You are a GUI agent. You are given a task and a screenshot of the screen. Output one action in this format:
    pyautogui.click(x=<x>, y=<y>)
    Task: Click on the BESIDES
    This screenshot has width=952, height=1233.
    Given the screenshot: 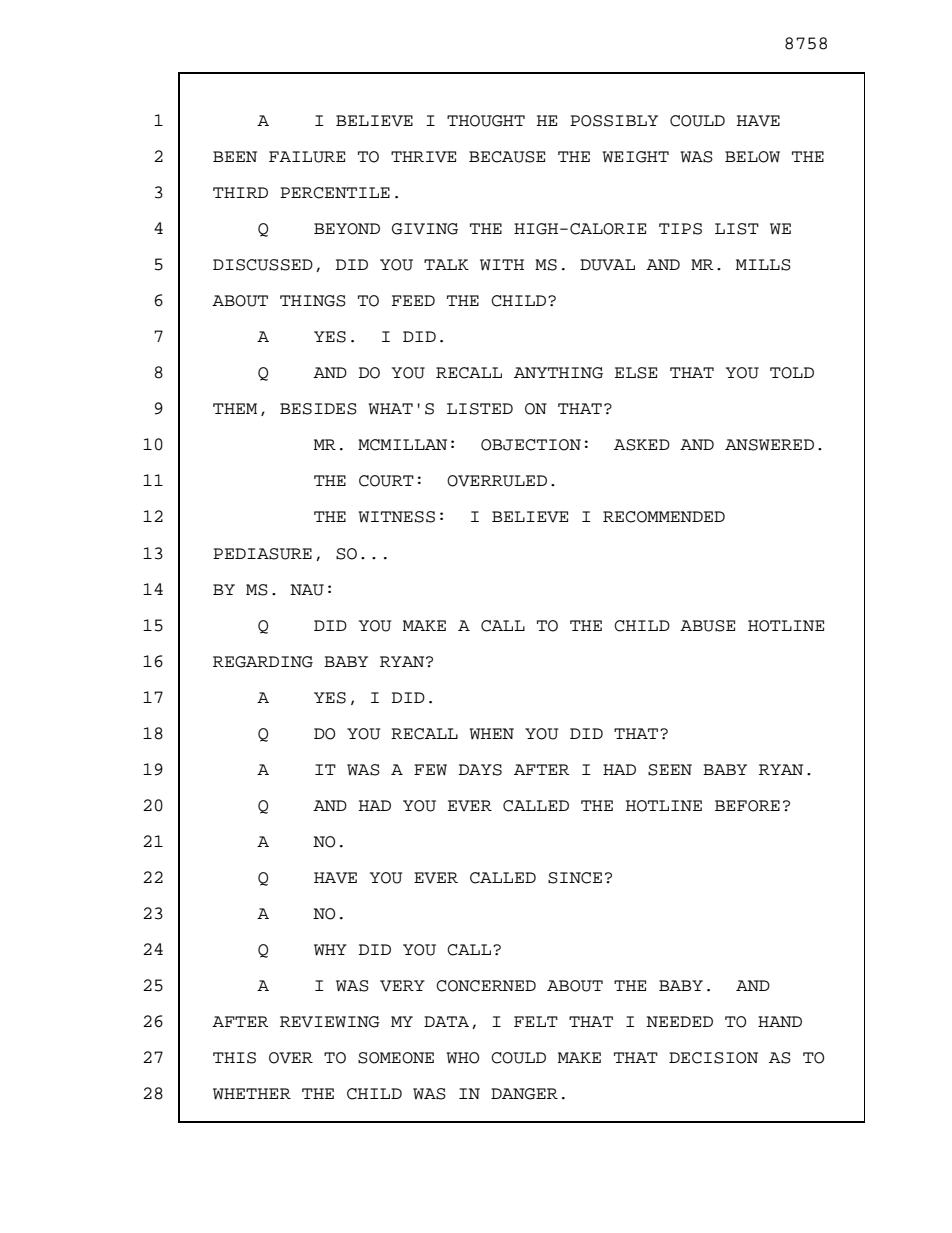 What is the action you would take?
    pyautogui.click(x=318, y=409)
